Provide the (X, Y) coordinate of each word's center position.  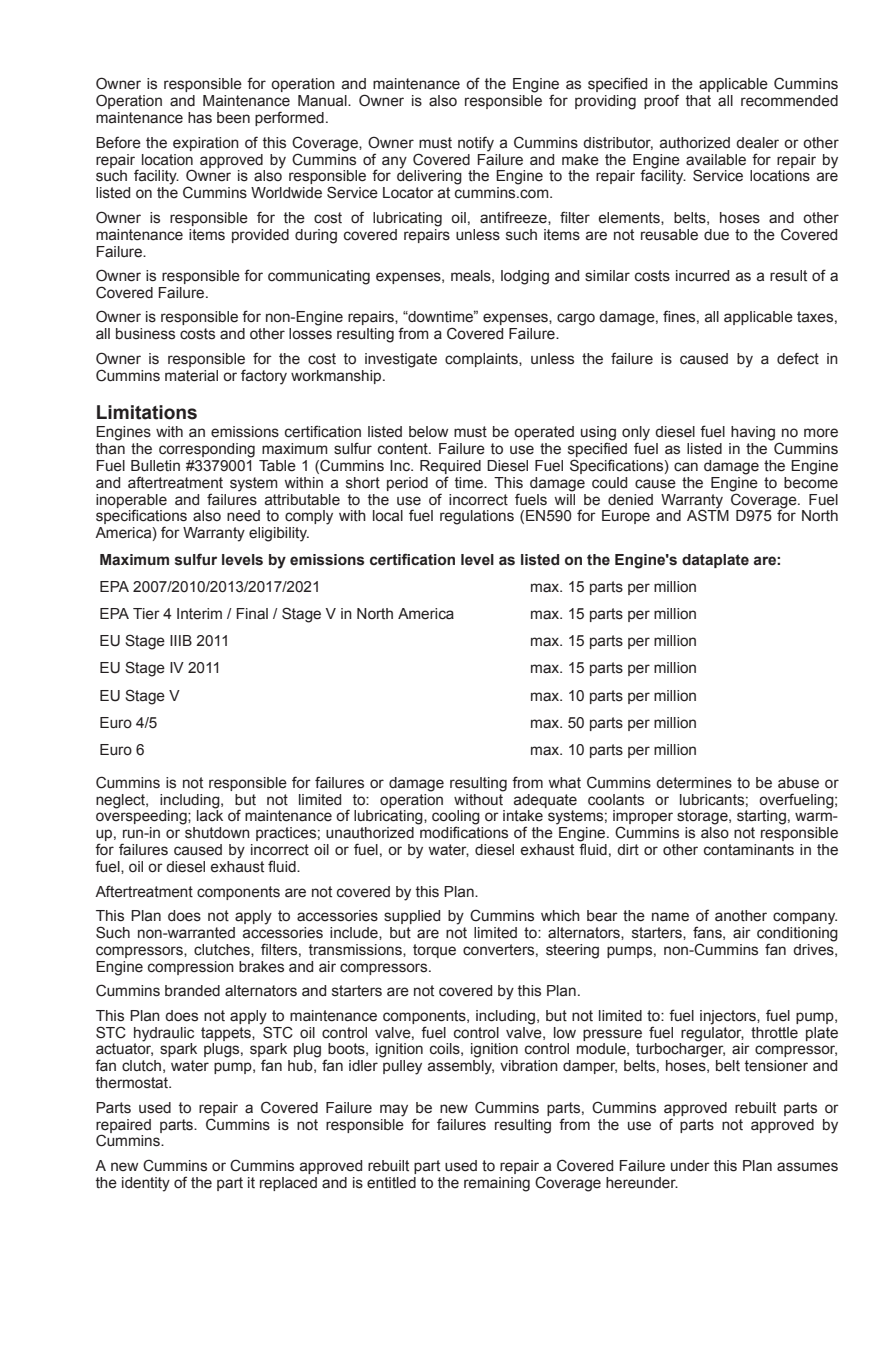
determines (694, 783)
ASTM (708, 515)
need (243, 516)
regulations (477, 517)
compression (191, 968)
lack (210, 815)
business (145, 334)
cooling (456, 818)
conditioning (797, 934)
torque (434, 951)
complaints (482, 360)
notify (476, 144)
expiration (206, 144)
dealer (757, 143)
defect (798, 358)
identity (146, 1184)
